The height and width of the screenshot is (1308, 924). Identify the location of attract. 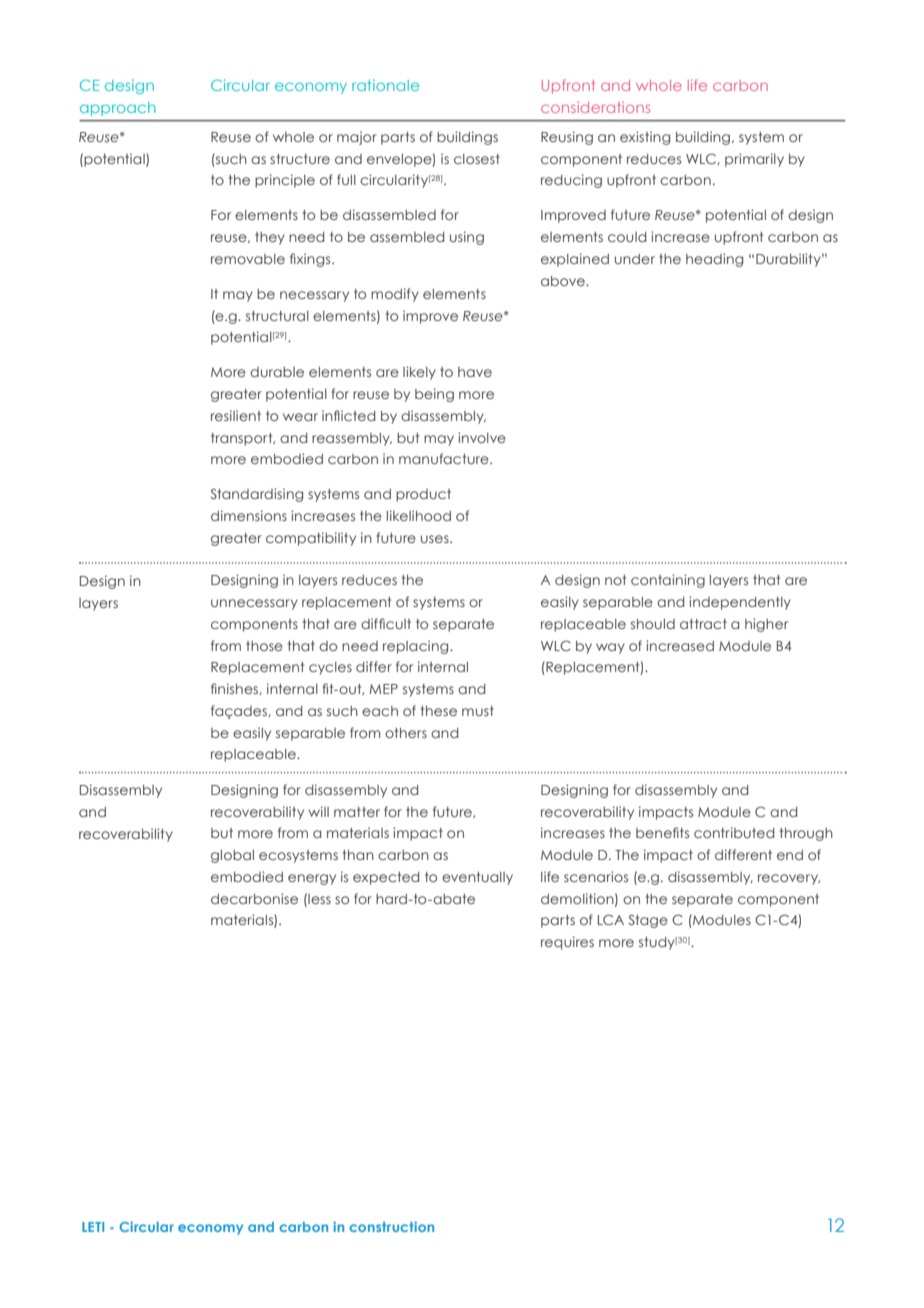
(703, 624).
